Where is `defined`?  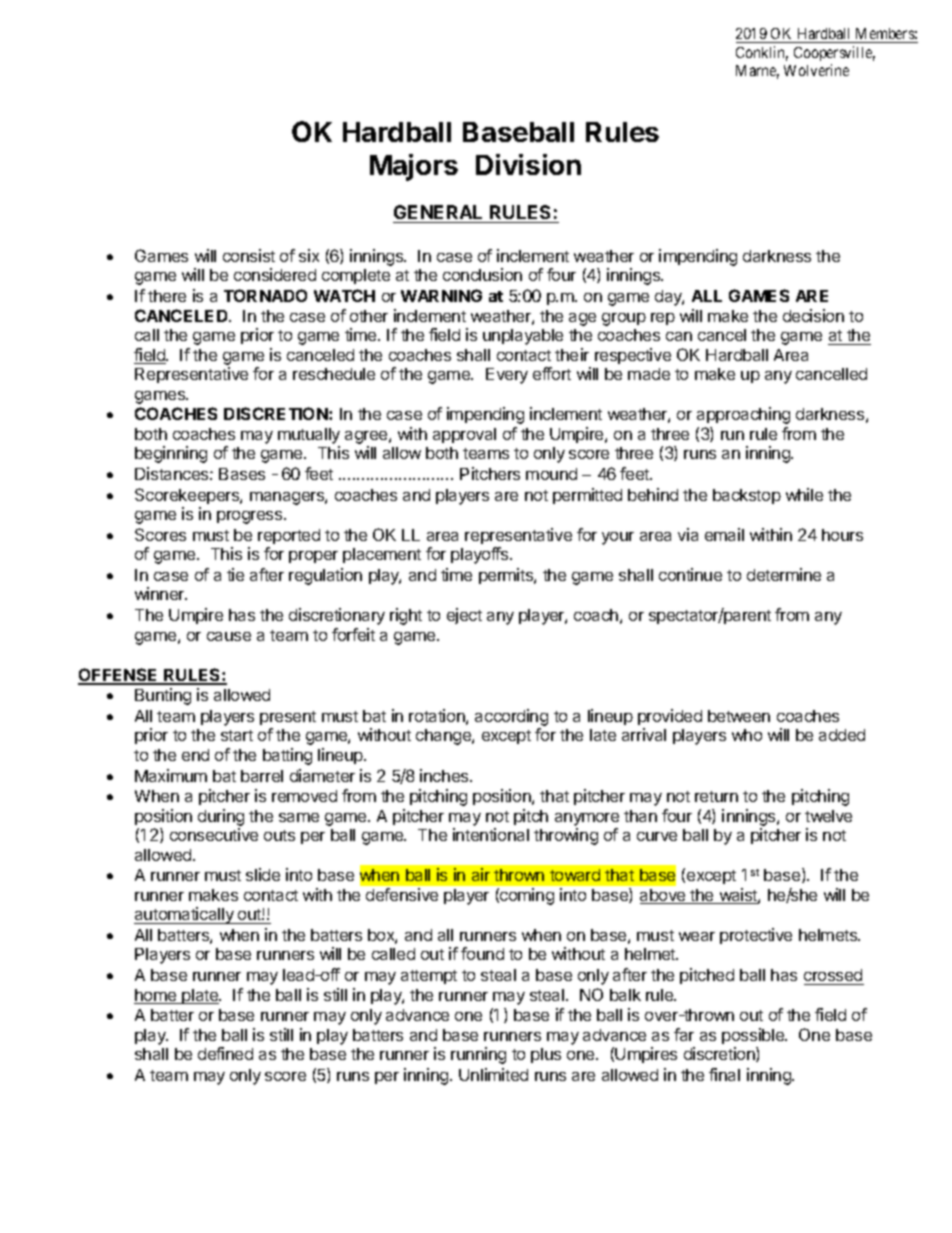
defined is located at coordinates (225, 1053).
